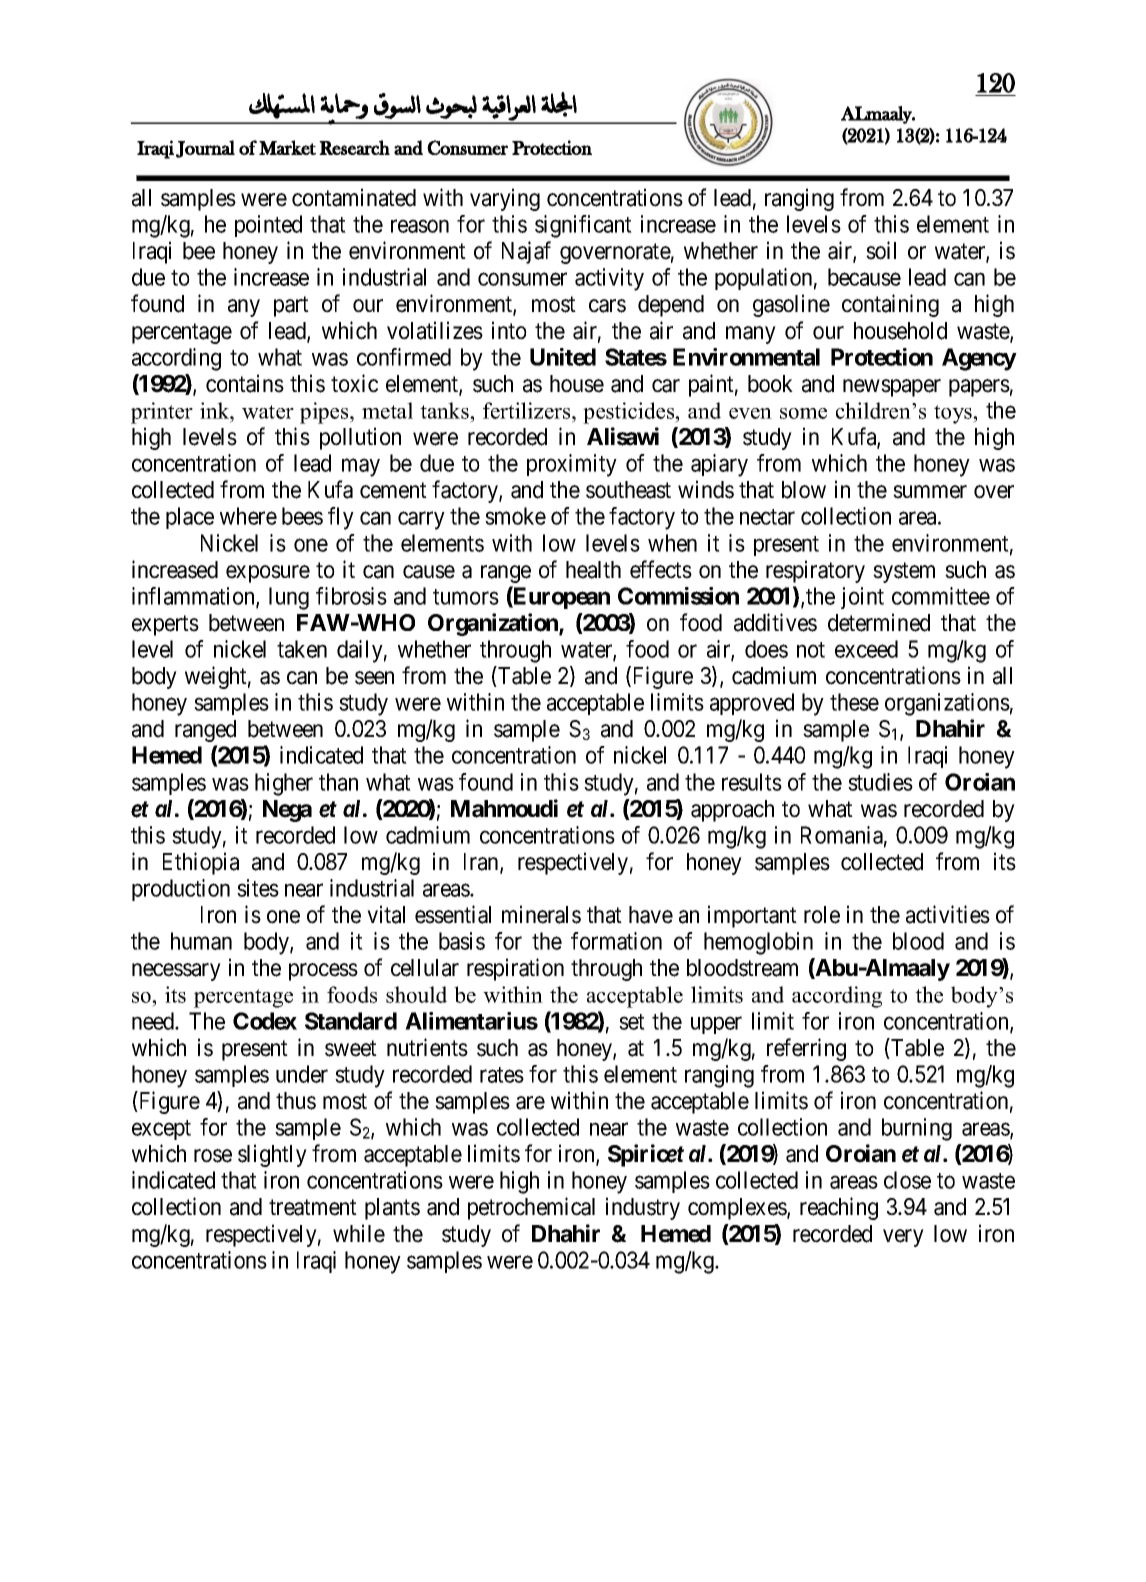 The image size is (1146, 1582). I want to click on where, so click(248, 516).
